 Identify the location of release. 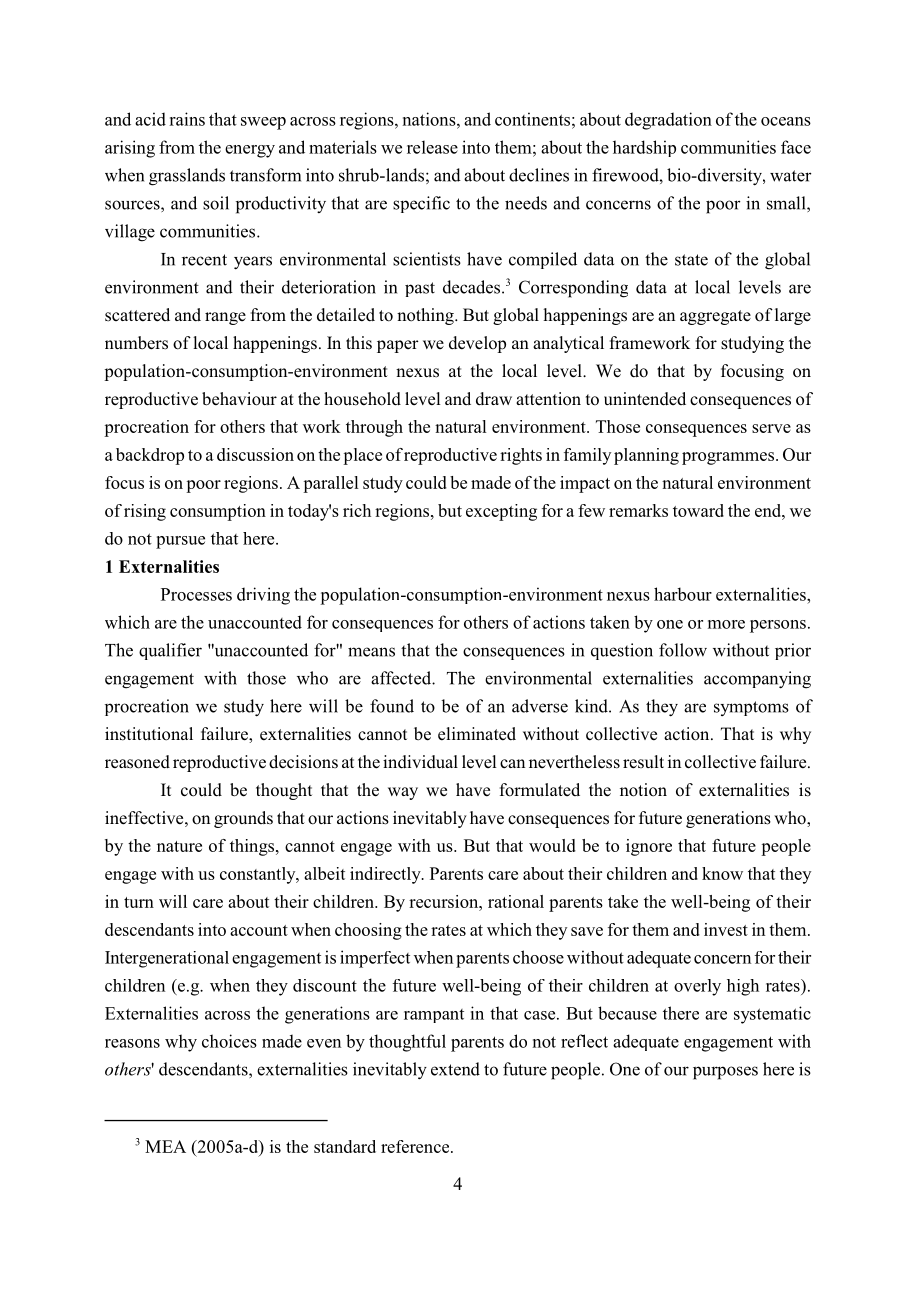
(432, 147).
